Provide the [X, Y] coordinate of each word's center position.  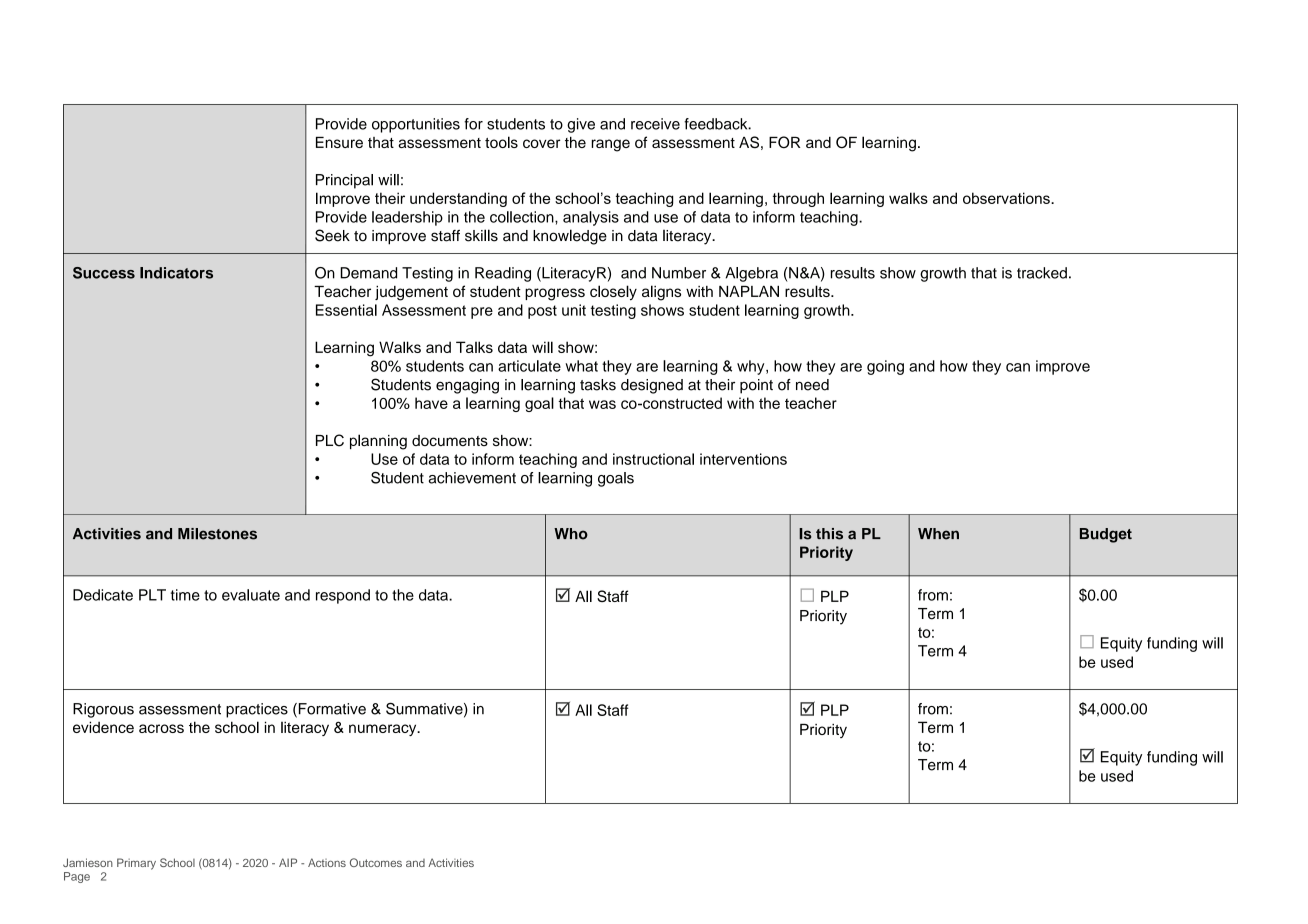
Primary [136, 864]
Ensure [339, 142]
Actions [327, 862]
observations [1007, 198]
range [610, 145]
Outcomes [376, 862]
